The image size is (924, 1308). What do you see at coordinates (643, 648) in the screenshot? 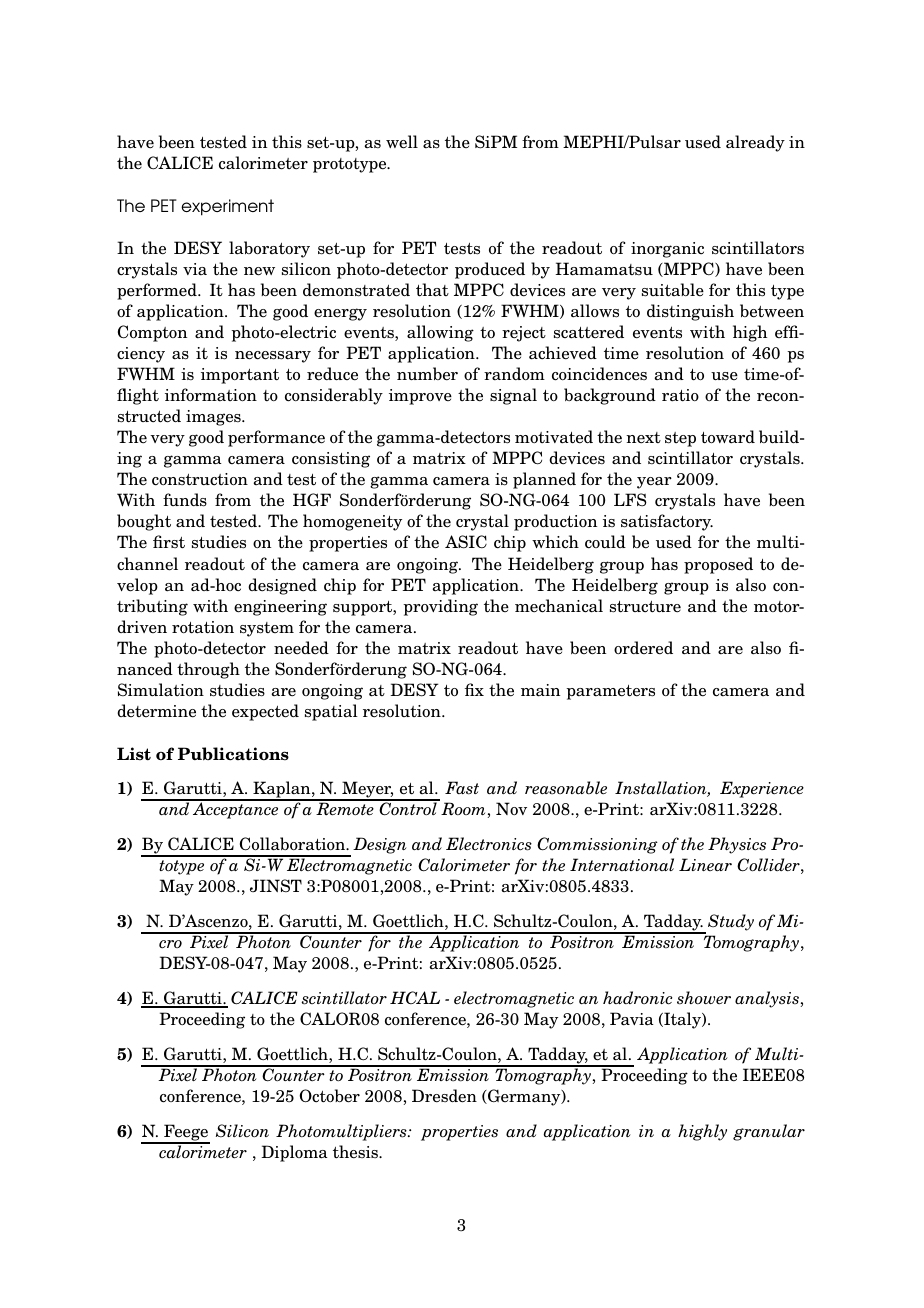
I see `ordered` at bounding box center [643, 648].
